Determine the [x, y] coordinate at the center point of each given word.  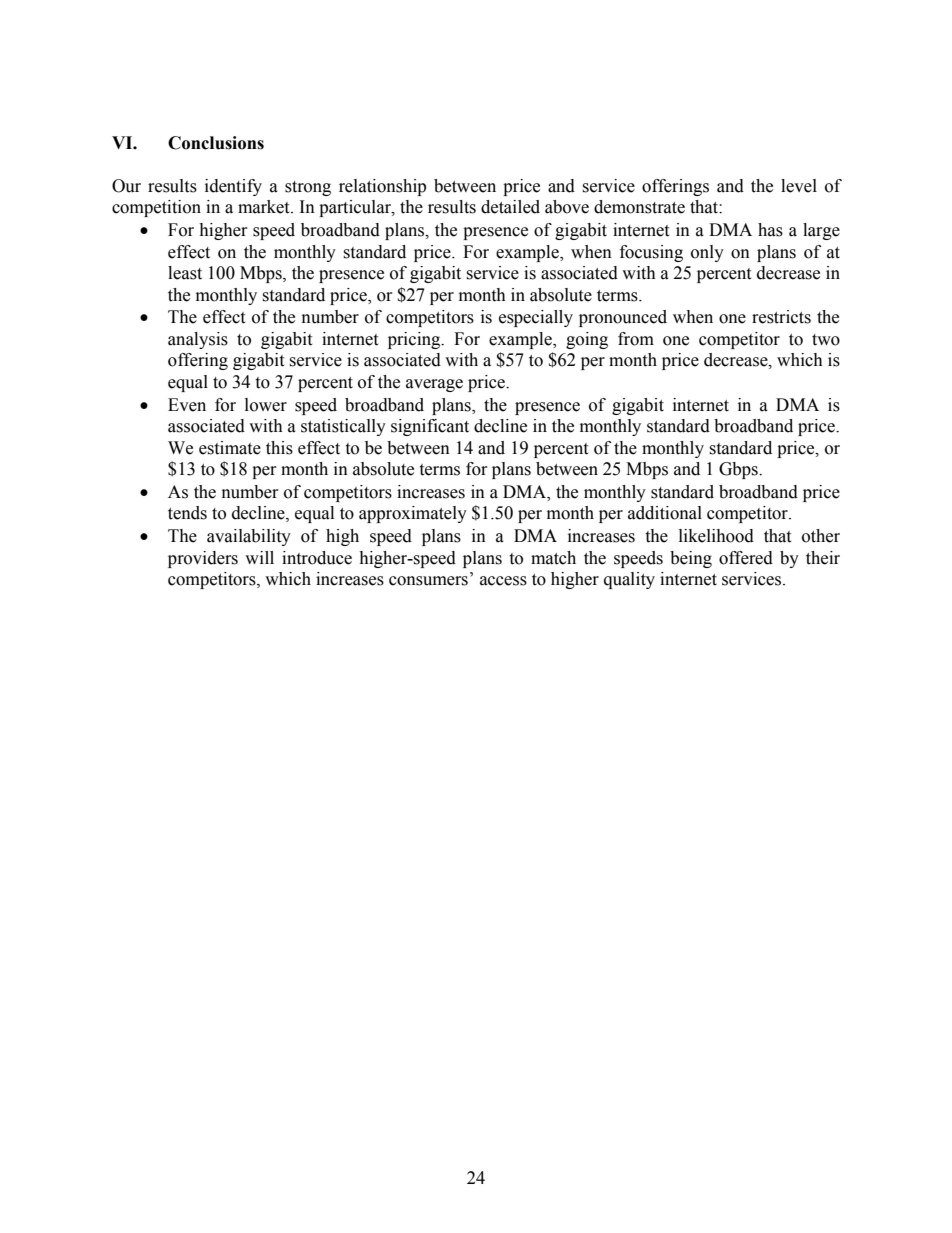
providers [203, 559]
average [434, 385]
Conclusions [216, 143]
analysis [198, 340]
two [826, 340]
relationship [382, 187]
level [799, 186]
